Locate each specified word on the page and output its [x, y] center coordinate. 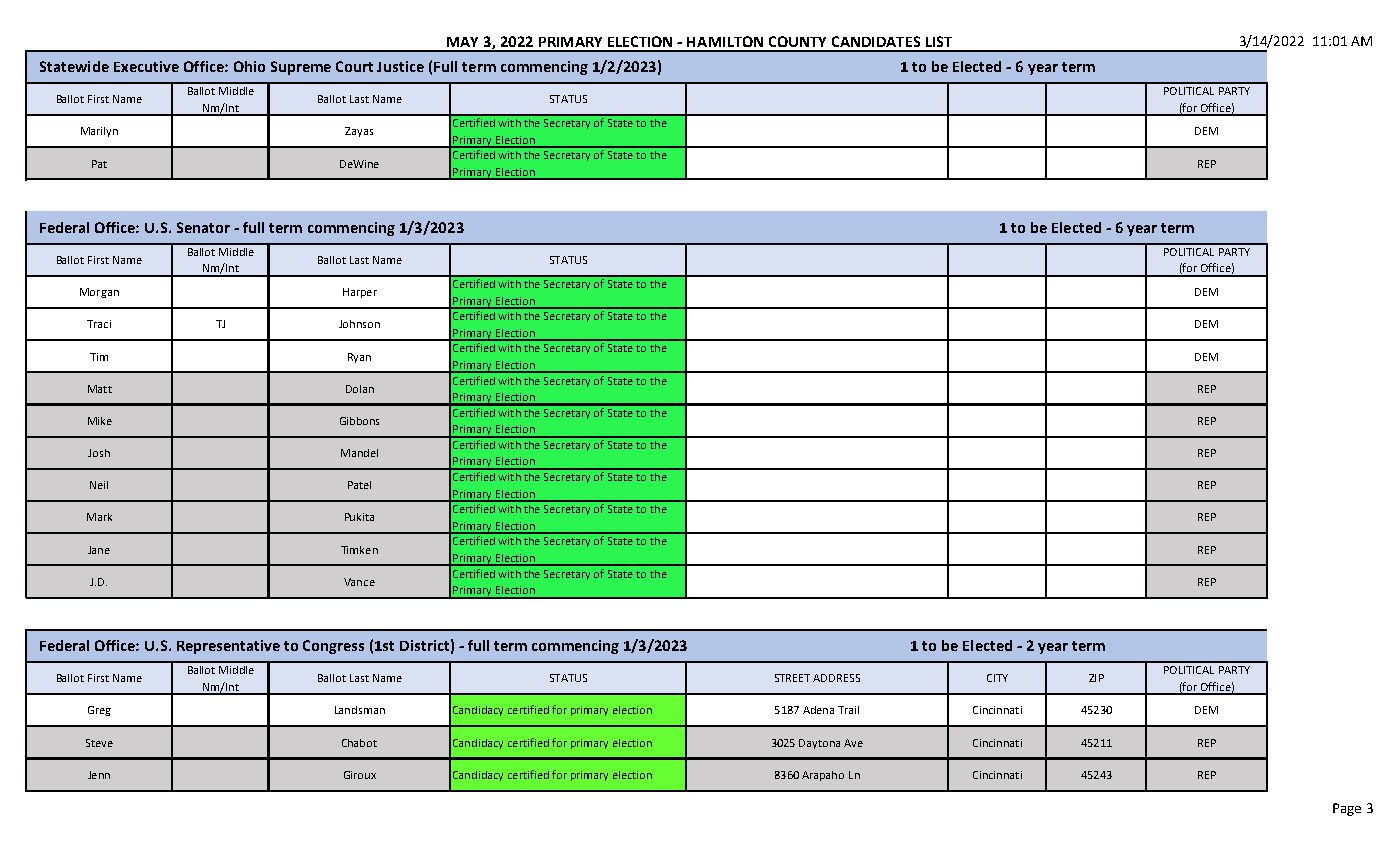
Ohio [249, 66]
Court [354, 66]
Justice [400, 66]
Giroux [360, 775]
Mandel [359, 453]
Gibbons [359, 421]
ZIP [1096, 678]
